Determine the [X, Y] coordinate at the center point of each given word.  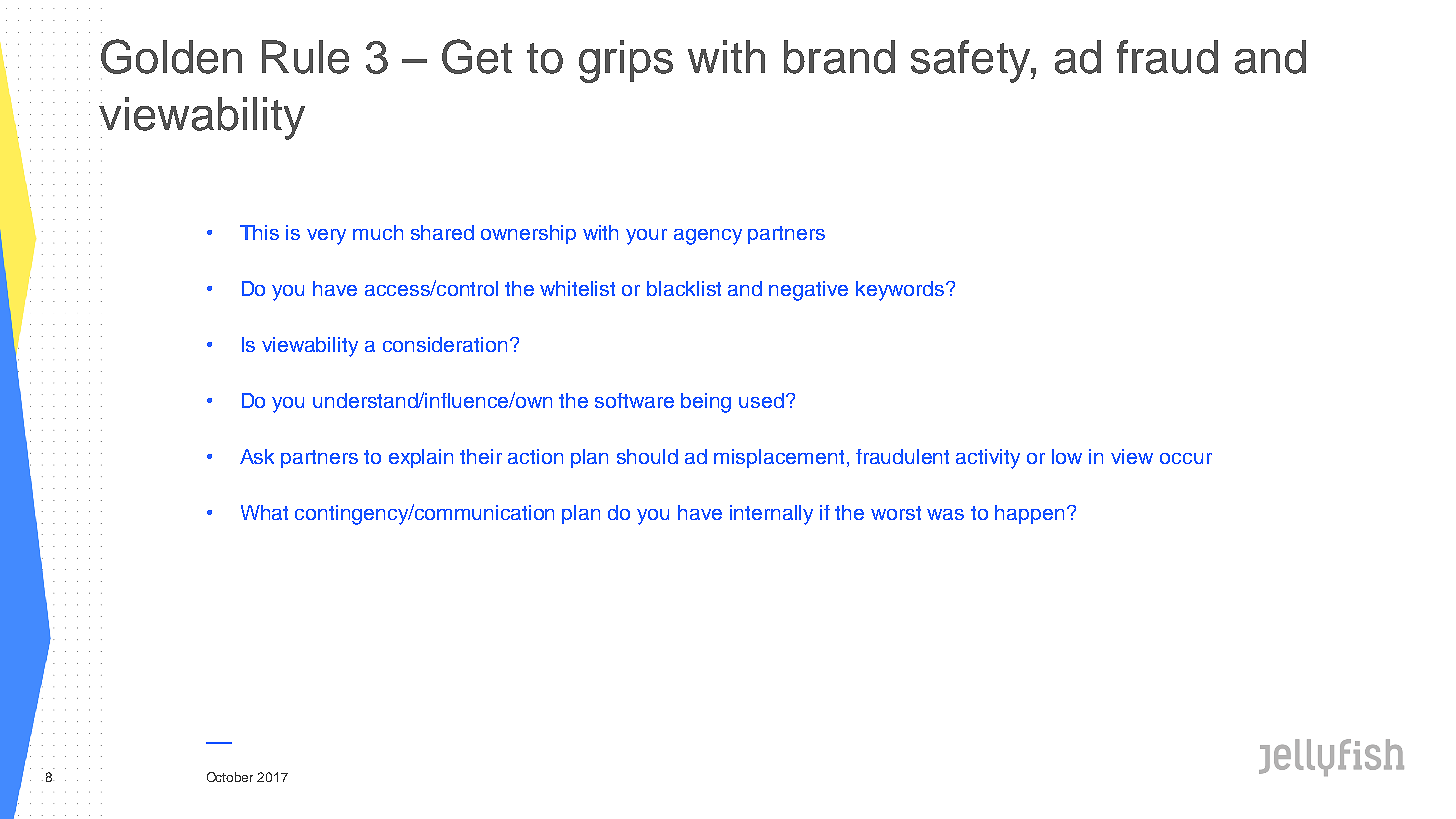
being [706, 403]
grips [626, 61]
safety [972, 61]
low [1067, 456]
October [230, 777]
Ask [257, 456]
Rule [305, 57]
